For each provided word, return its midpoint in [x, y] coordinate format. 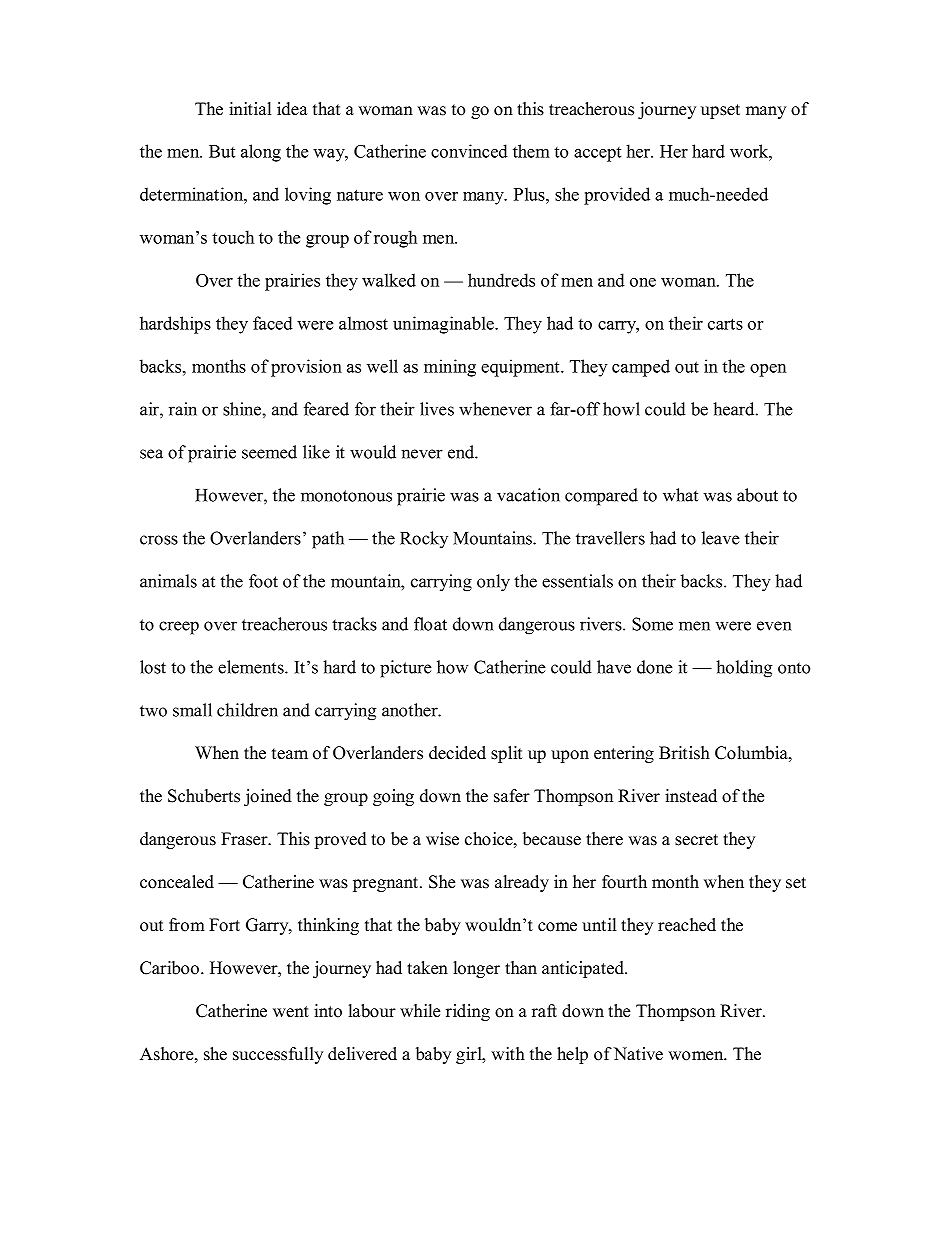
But [222, 151]
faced [273, 323]
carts [725, 324]
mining [450, 368]
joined [268, 797]
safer [512, 796]
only [493, 583]
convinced [469, 151]
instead [691, 796]
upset [720, 111]
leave [721, 538]
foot [263, 581]
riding [468, 1012]
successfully [278, 1055]
